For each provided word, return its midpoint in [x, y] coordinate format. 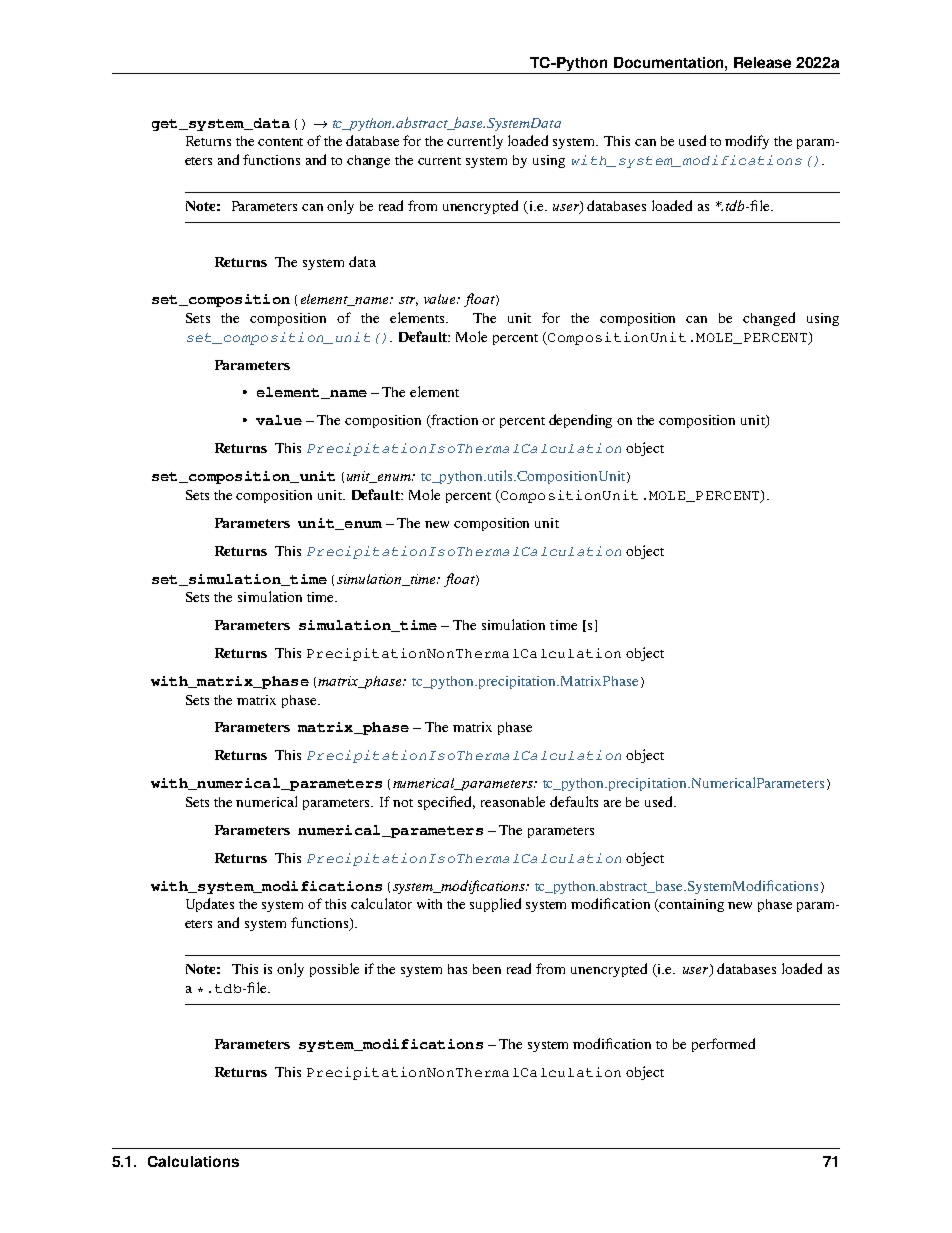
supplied [495, 905]
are [612, 803]
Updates [210, 905]
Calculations [193, 1161]
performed [723, 1045]
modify [747, 142]
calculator [381, 903]
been [487, 969]
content [280, 142]
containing [690, 905]
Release [762, 62]
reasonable [513, 801]
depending [580, 421]
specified [446, 803]
